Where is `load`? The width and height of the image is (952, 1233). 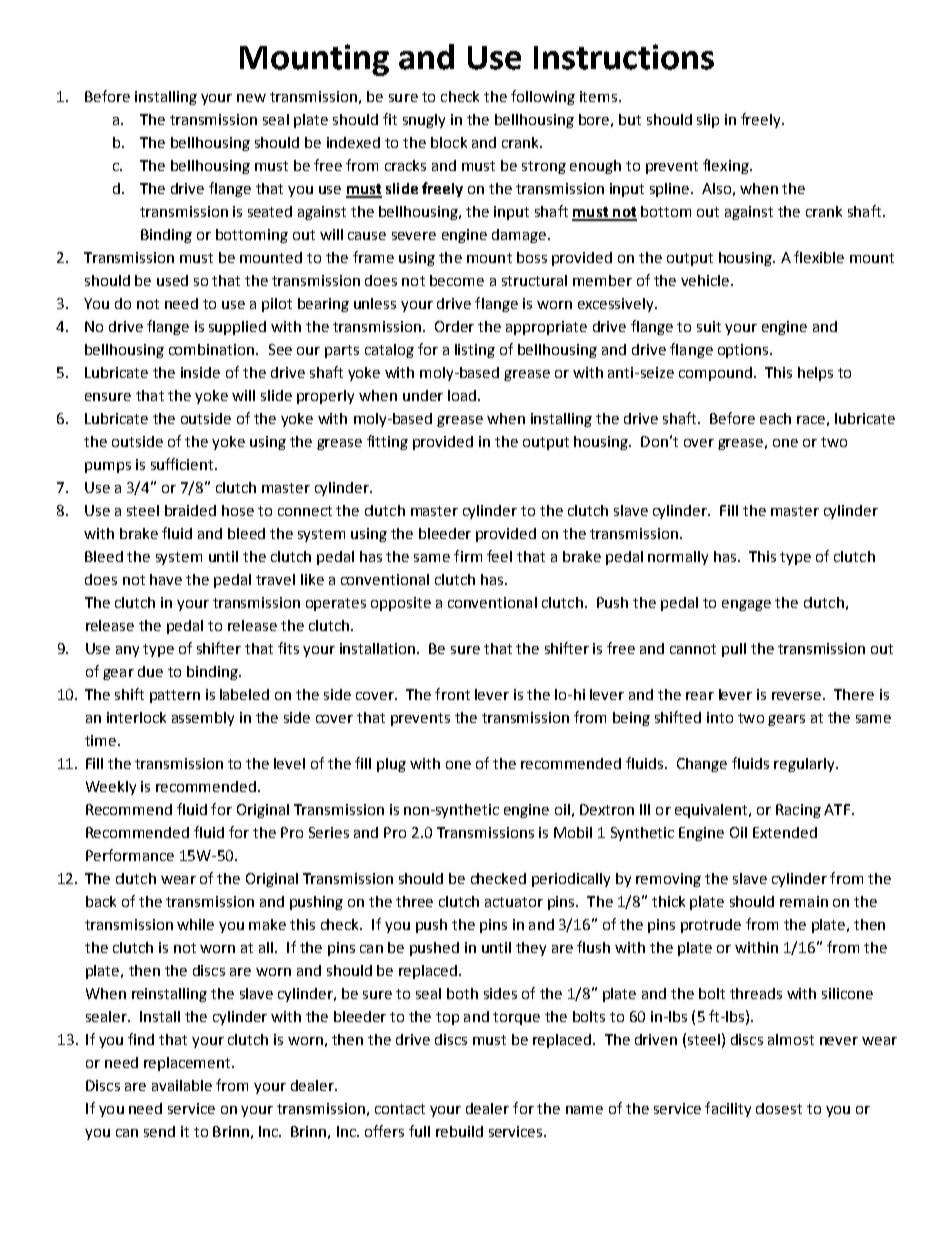
load is located at coordinates (462, 395).
